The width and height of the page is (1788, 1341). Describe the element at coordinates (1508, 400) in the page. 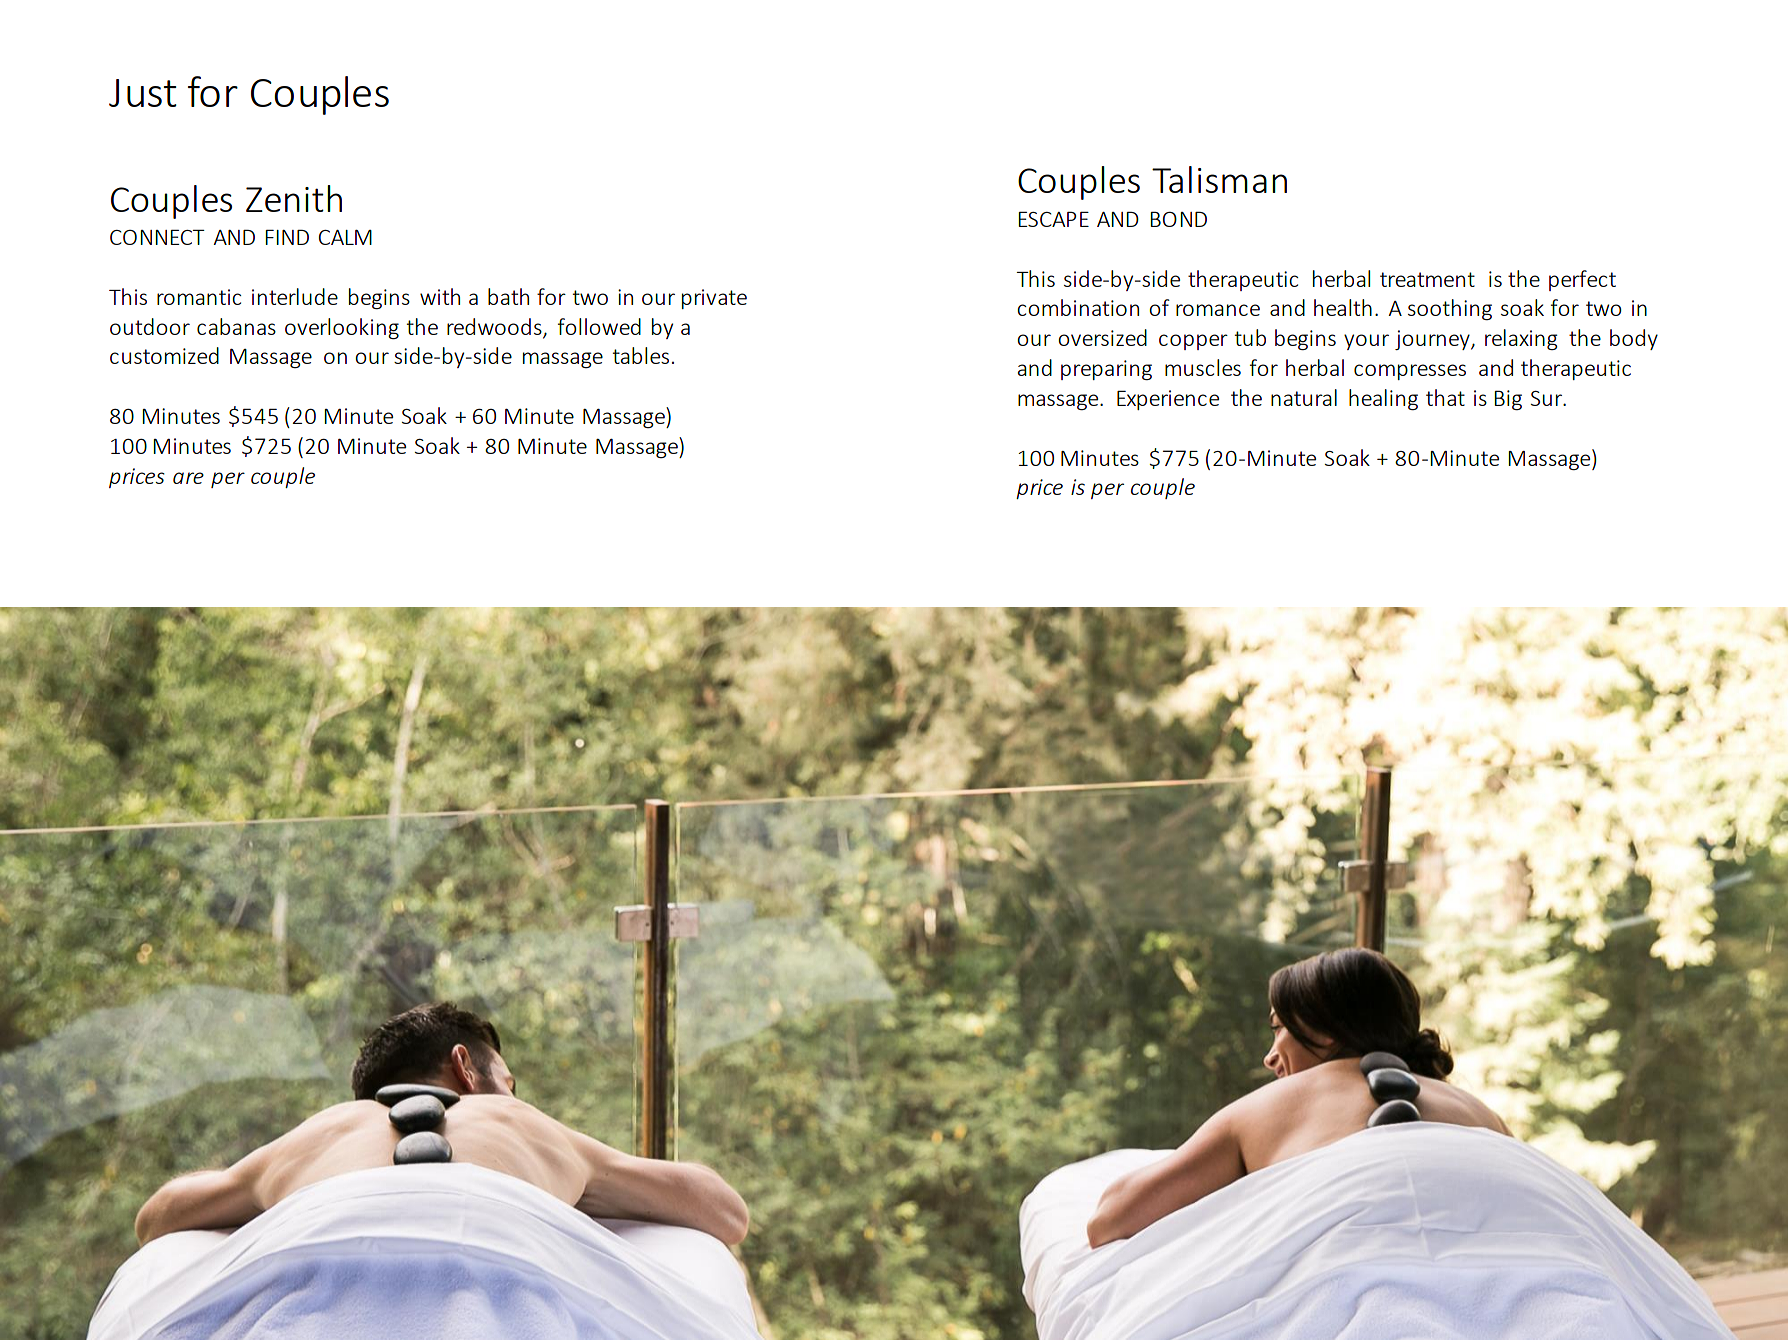

I see `Big` at that location.
